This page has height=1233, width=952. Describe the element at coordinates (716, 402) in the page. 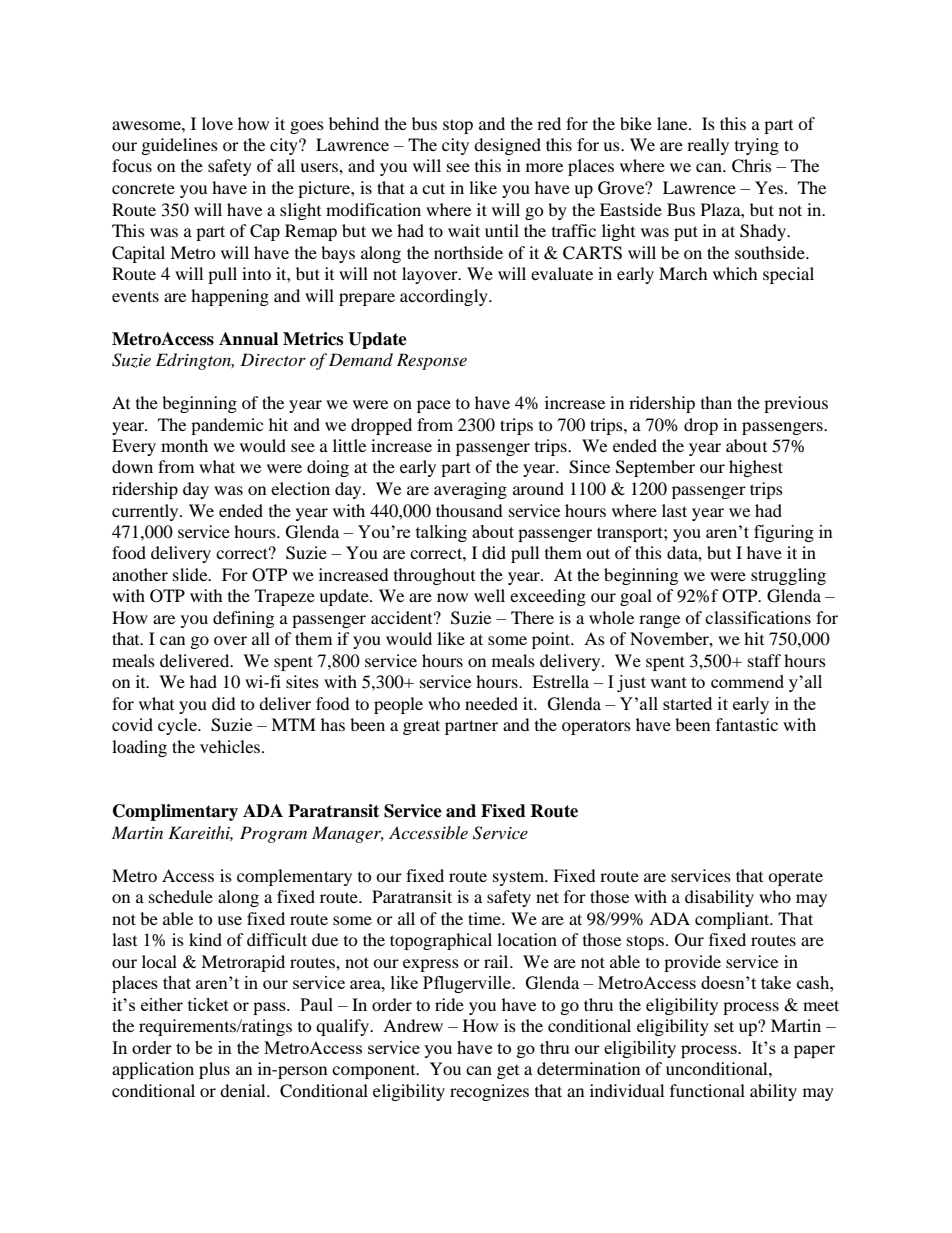

I see `than` at that location.
